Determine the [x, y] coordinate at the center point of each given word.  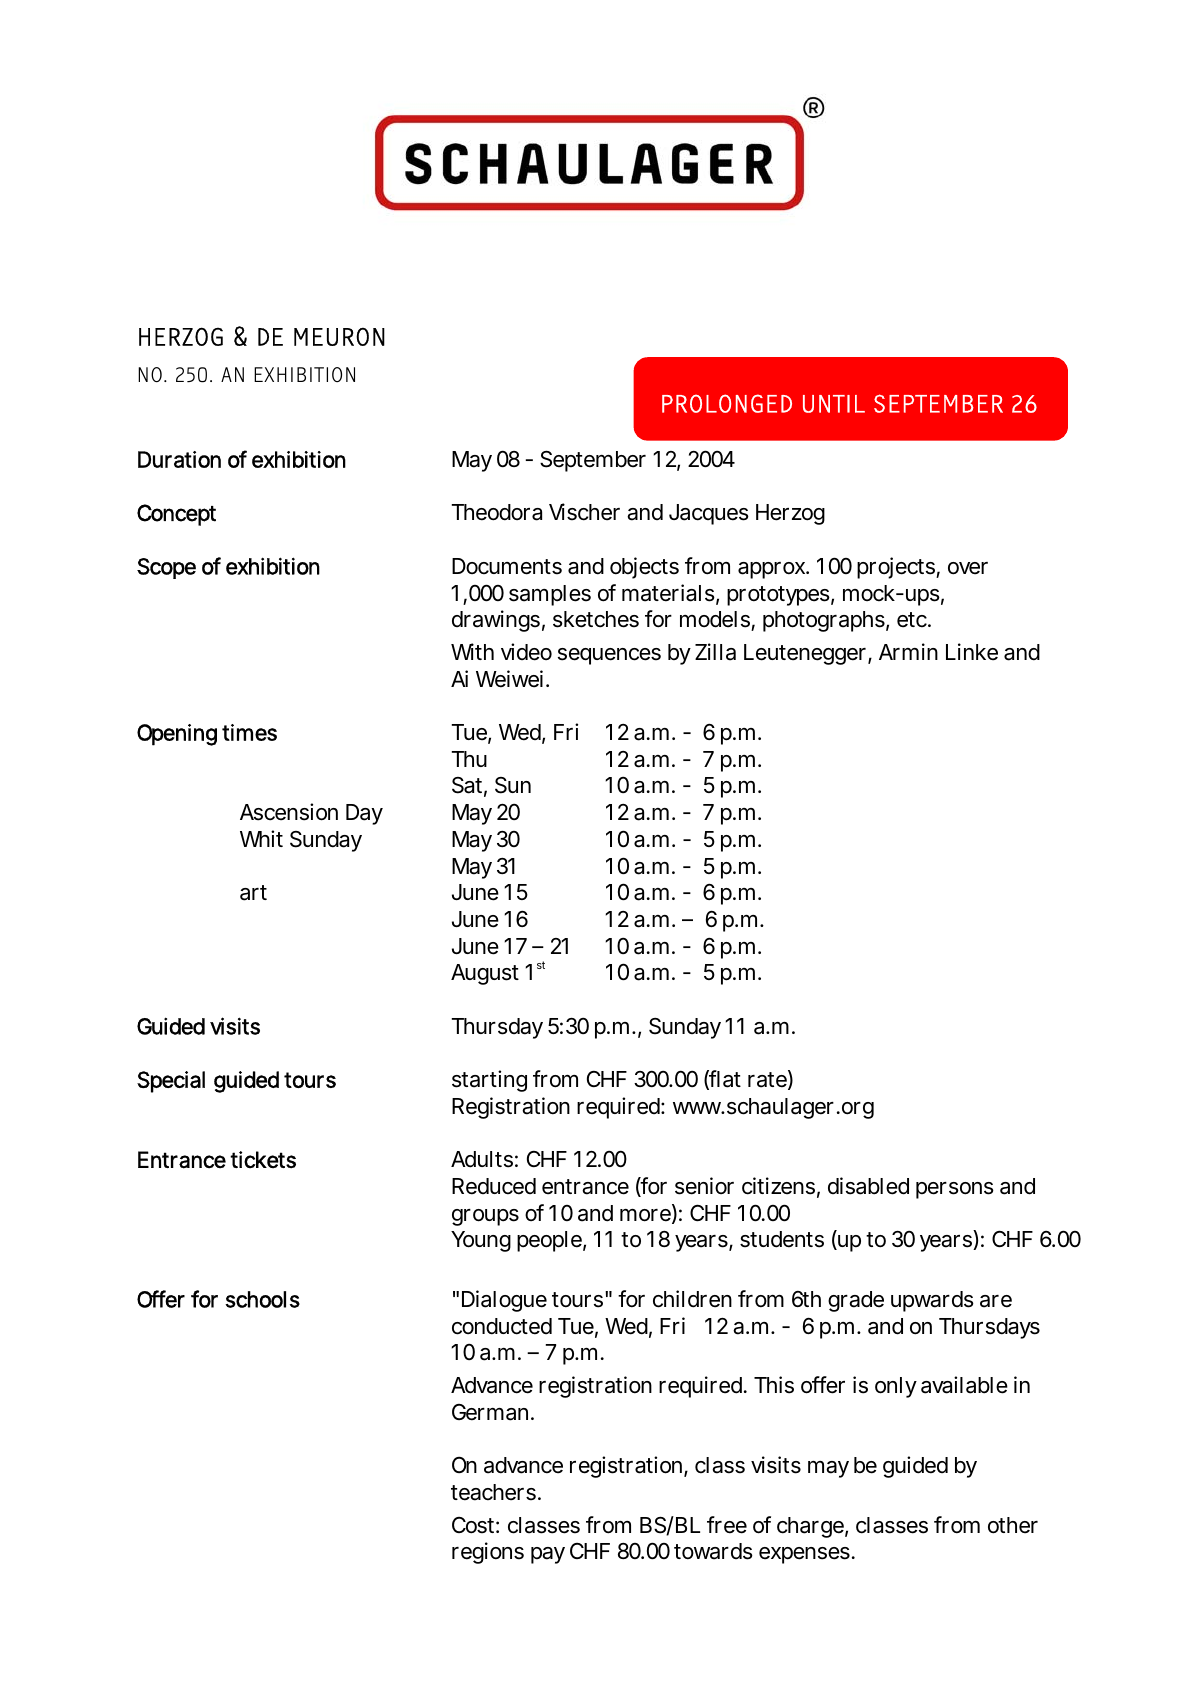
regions [488, 1553]
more [646, 1216]
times [249, 732]
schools [262, 1299]
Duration [179, 459]
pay [548, 1555]
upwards [932, 1301]
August [485, 974]
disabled [868, 1186]
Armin [908, 651]
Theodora [496, 512]
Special [171, 1082]
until [834, 404]
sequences [609, 656]
